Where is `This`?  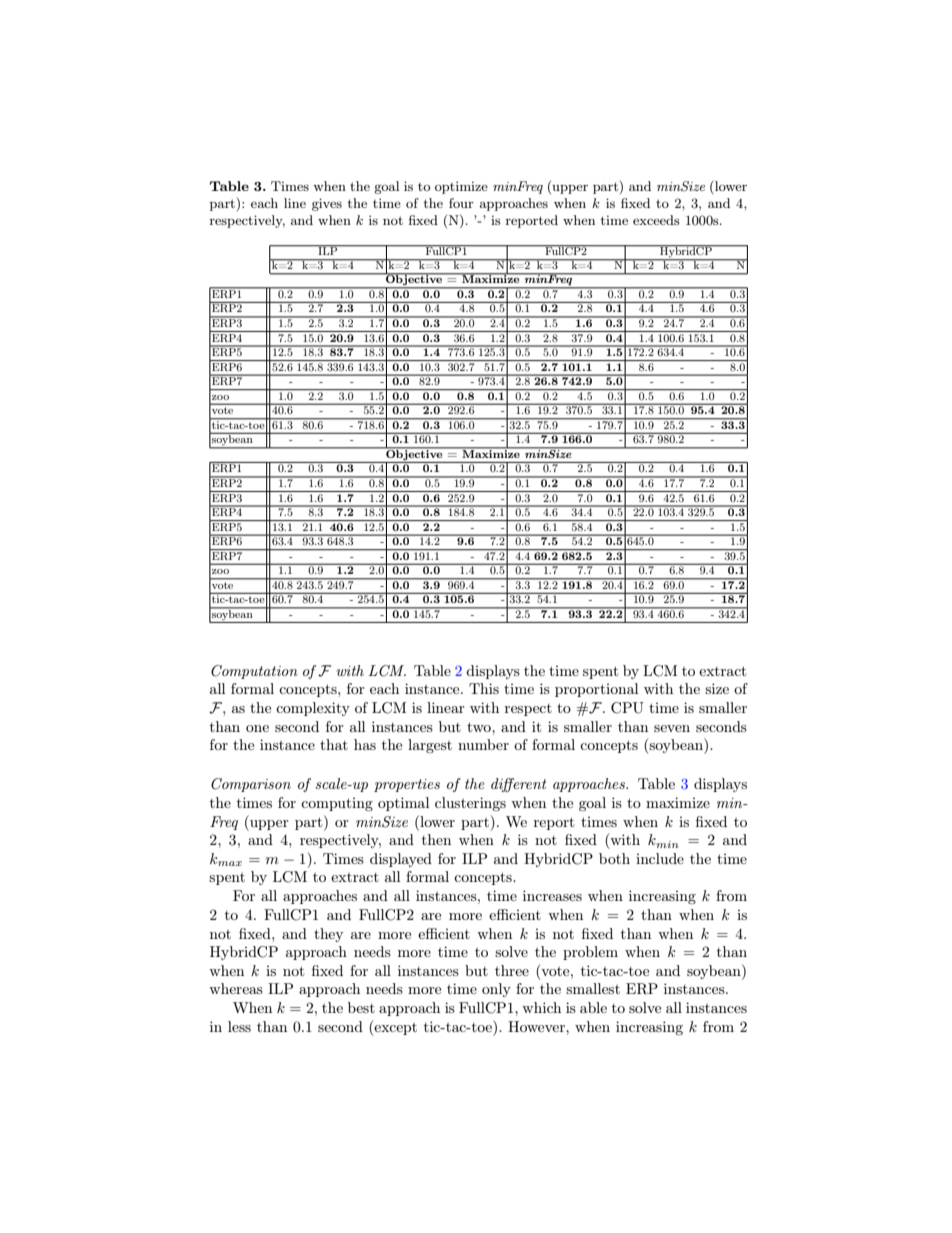 This is located at coordinates (484, 688).
